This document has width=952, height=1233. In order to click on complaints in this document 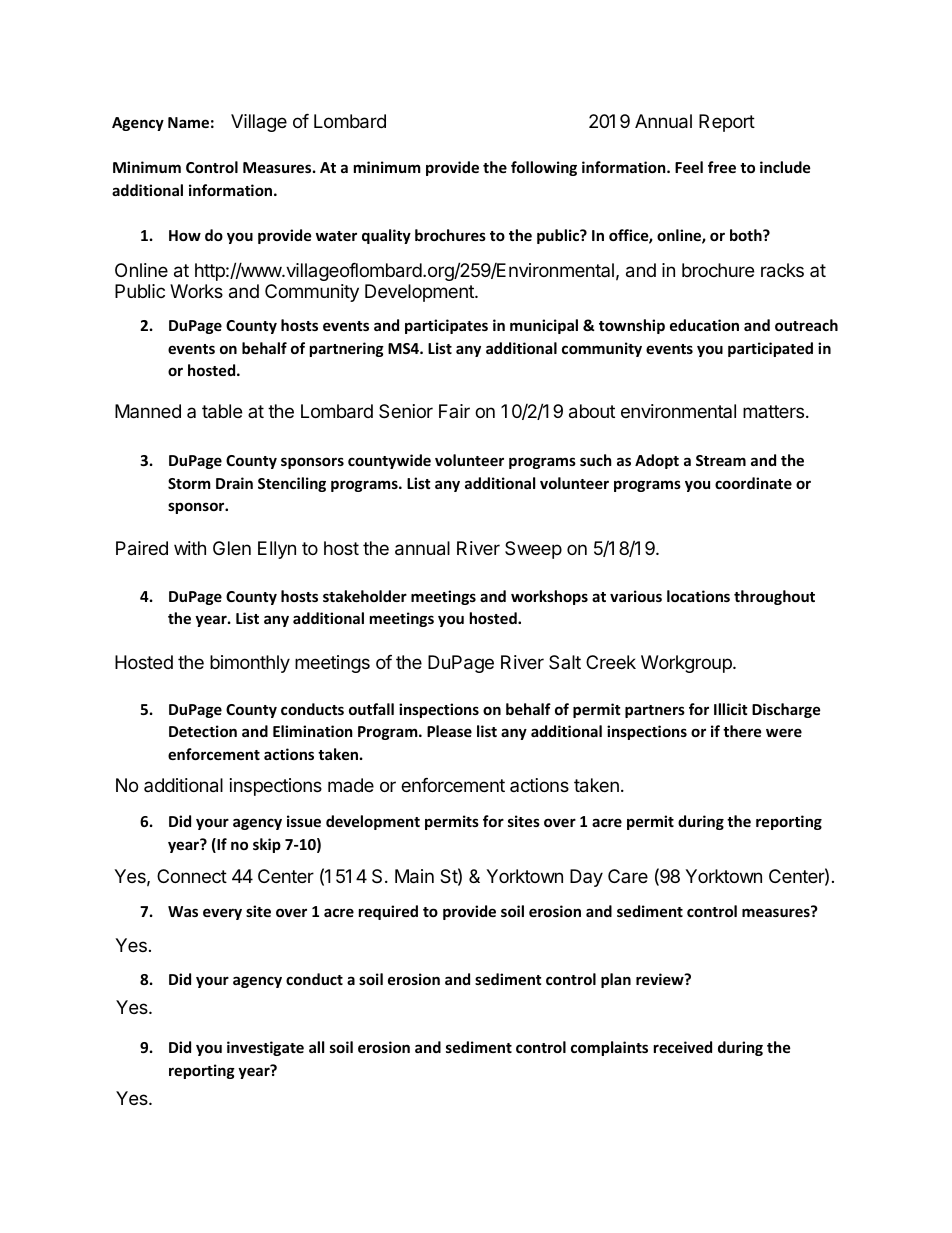, I will do `click(609, 1048)`.
